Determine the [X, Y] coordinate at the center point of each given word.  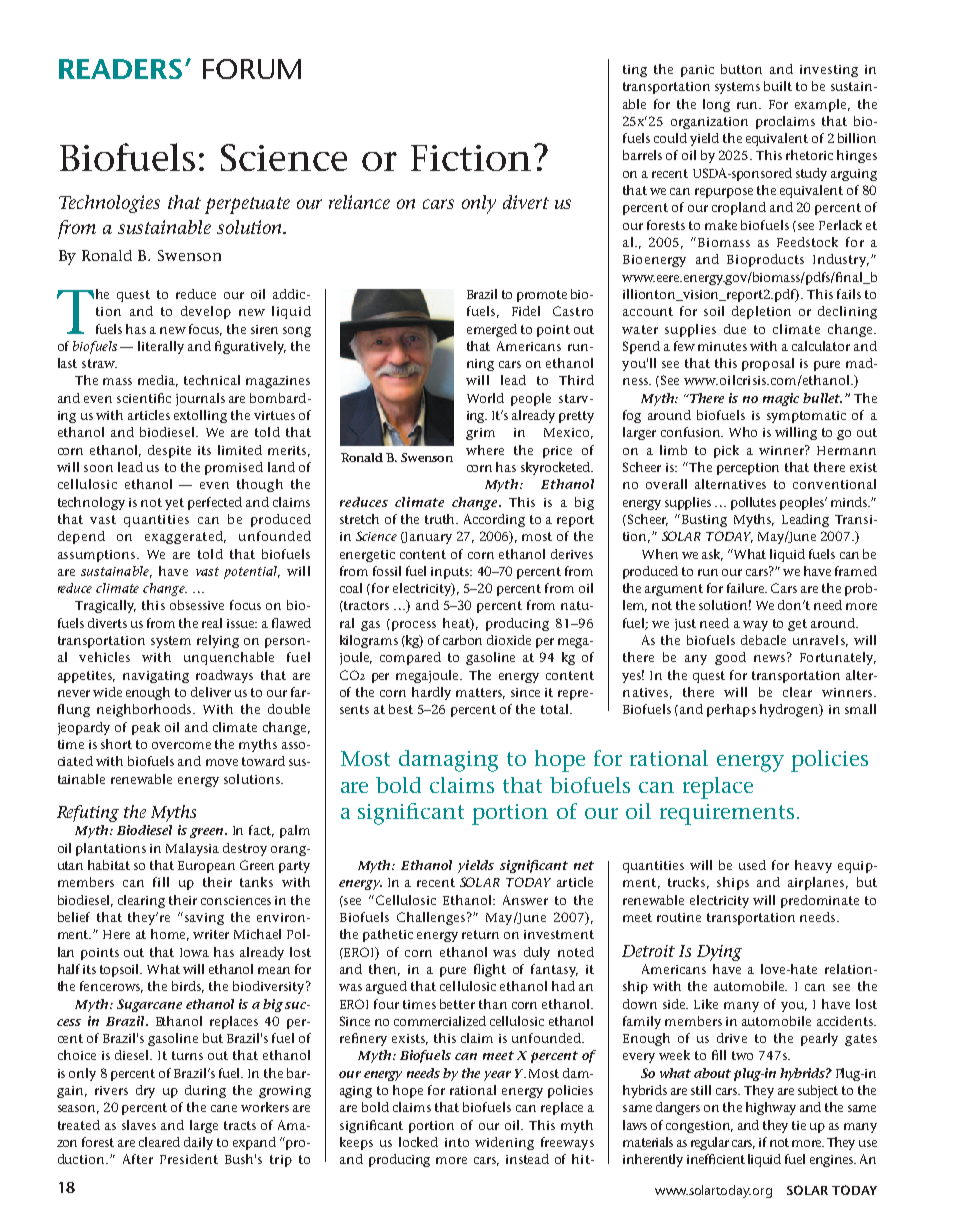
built [778, 86]
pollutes [753, 503]
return [480, 934]
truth [441, 519]
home [170, 935]
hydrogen [790, 710]
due [735, 329]
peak [146, 728]
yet [174, 504]
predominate [820, 901]
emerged [492, 330]
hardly [431, 693]
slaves [139, 1125]
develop [206, 312]
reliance [359, 202]
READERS [120, 69]
